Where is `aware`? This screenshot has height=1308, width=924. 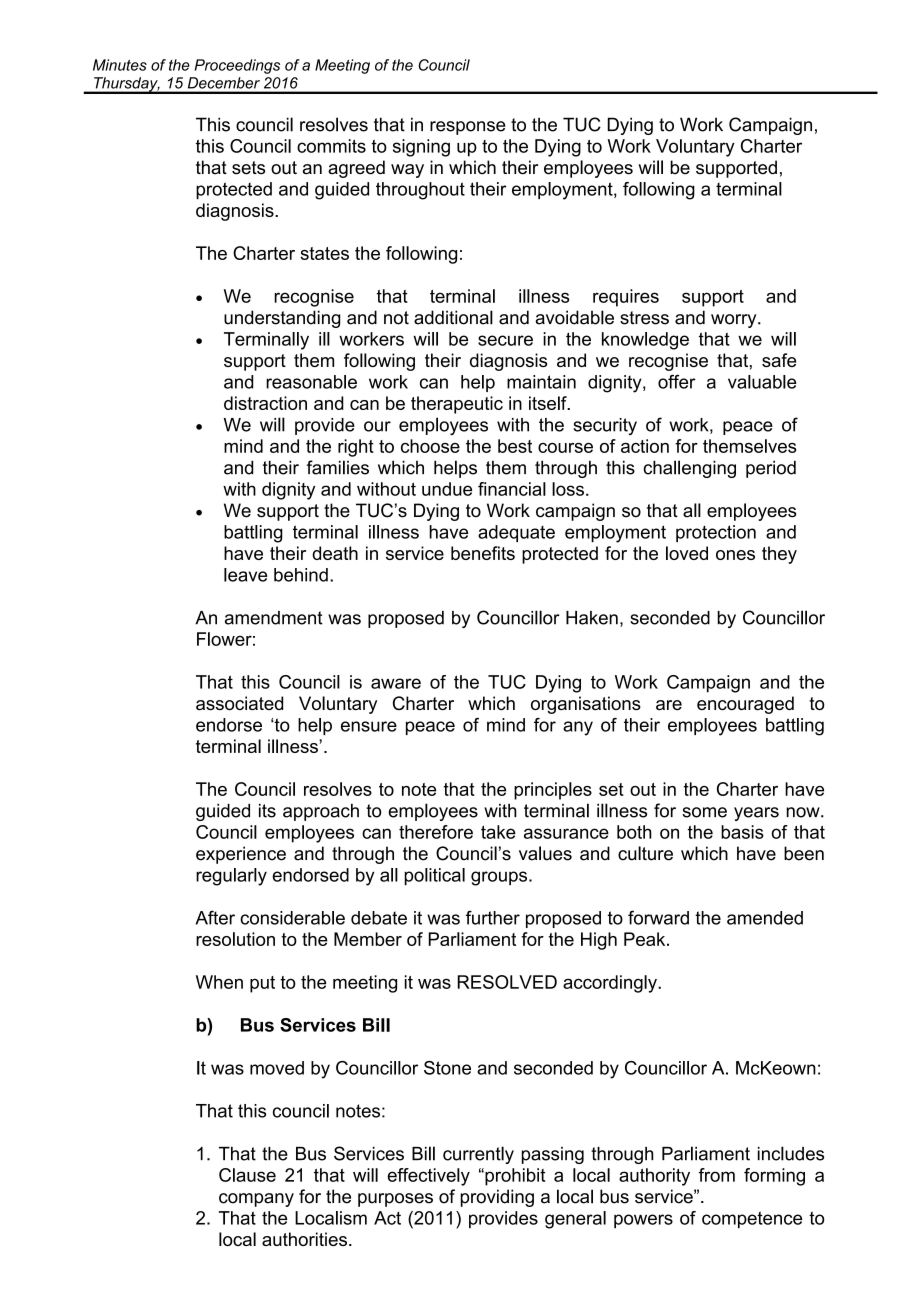 aware is located at coordinates (396, 683).
